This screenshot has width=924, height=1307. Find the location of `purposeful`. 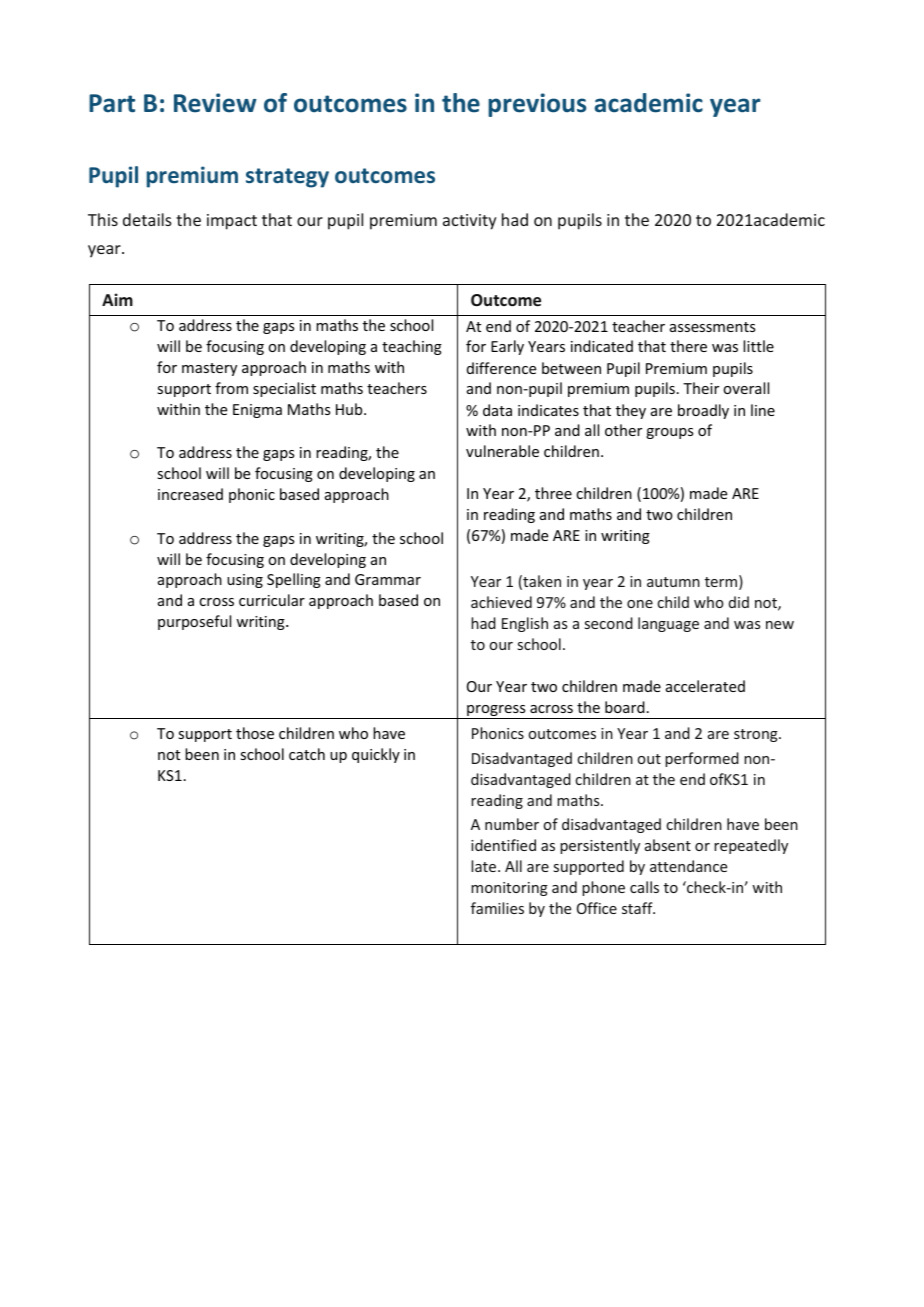

purposeful is located at coordinates (194, 622).
